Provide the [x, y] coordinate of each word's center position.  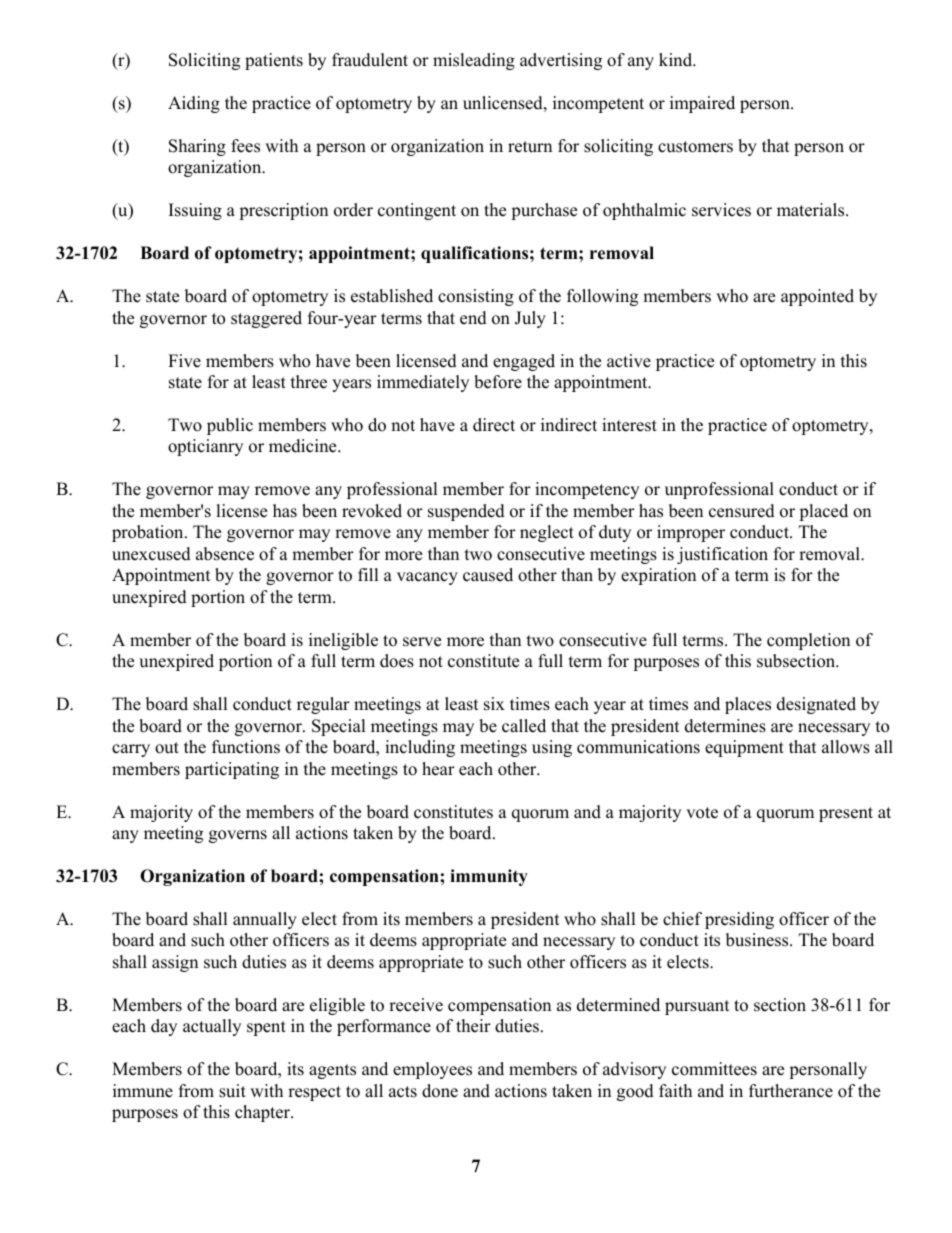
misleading [474, 61]
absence [225, 554]
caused [488, 575]
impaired [702, 104]
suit [232, 1091]
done [440, 1091]
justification [722, 555]
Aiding [194, 104]
